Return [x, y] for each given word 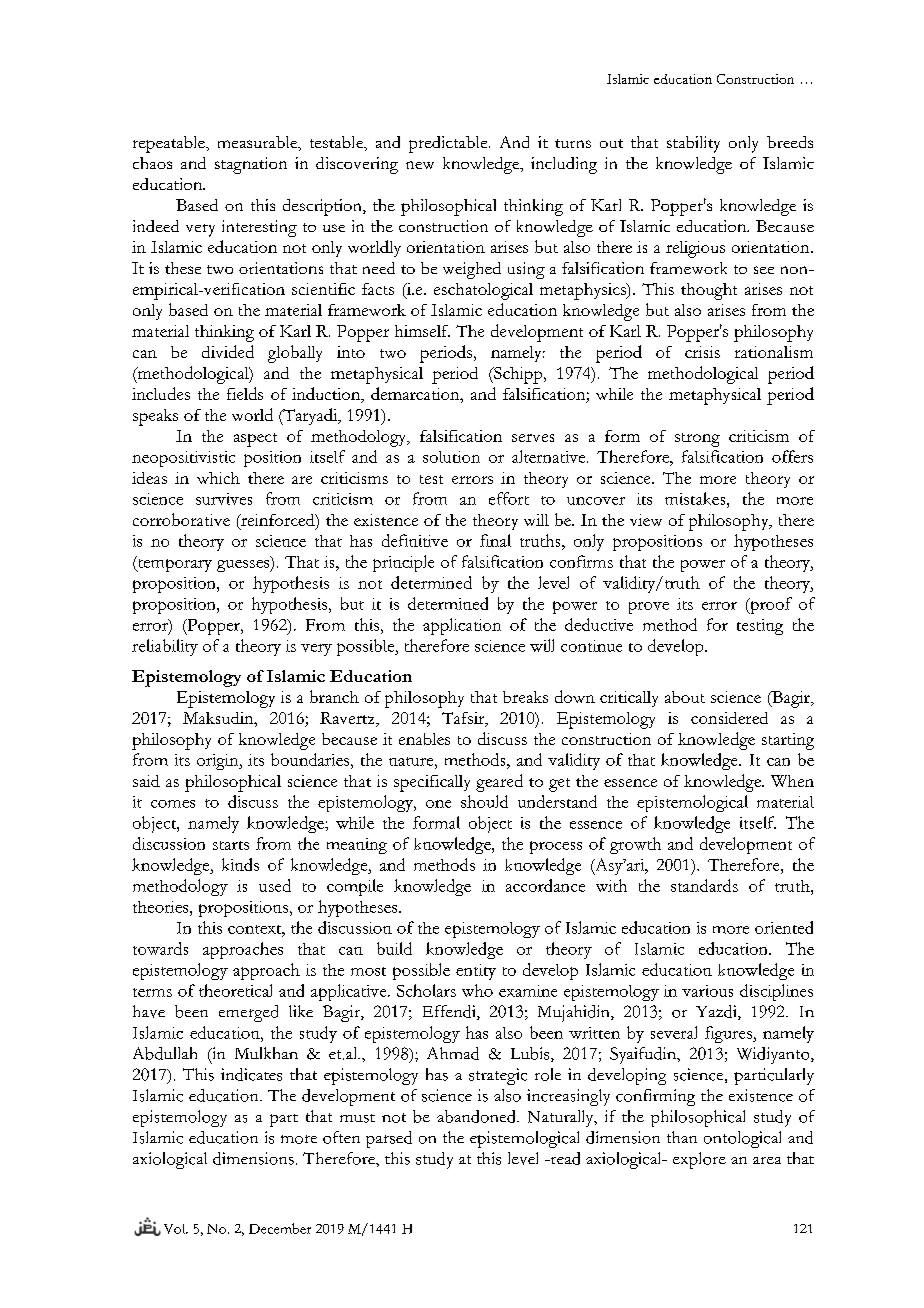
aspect [255, 440]
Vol [176, 1229]
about [685, 697]
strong [697, 440]
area [767, 1160]
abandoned [477, 1116]
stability [693, 144]
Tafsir [464, 719]
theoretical [235, 990]
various [707, 991]
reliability [165, 647]
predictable [449, 144]
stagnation [251, 165]
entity [476, 972]
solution [451, 457]
